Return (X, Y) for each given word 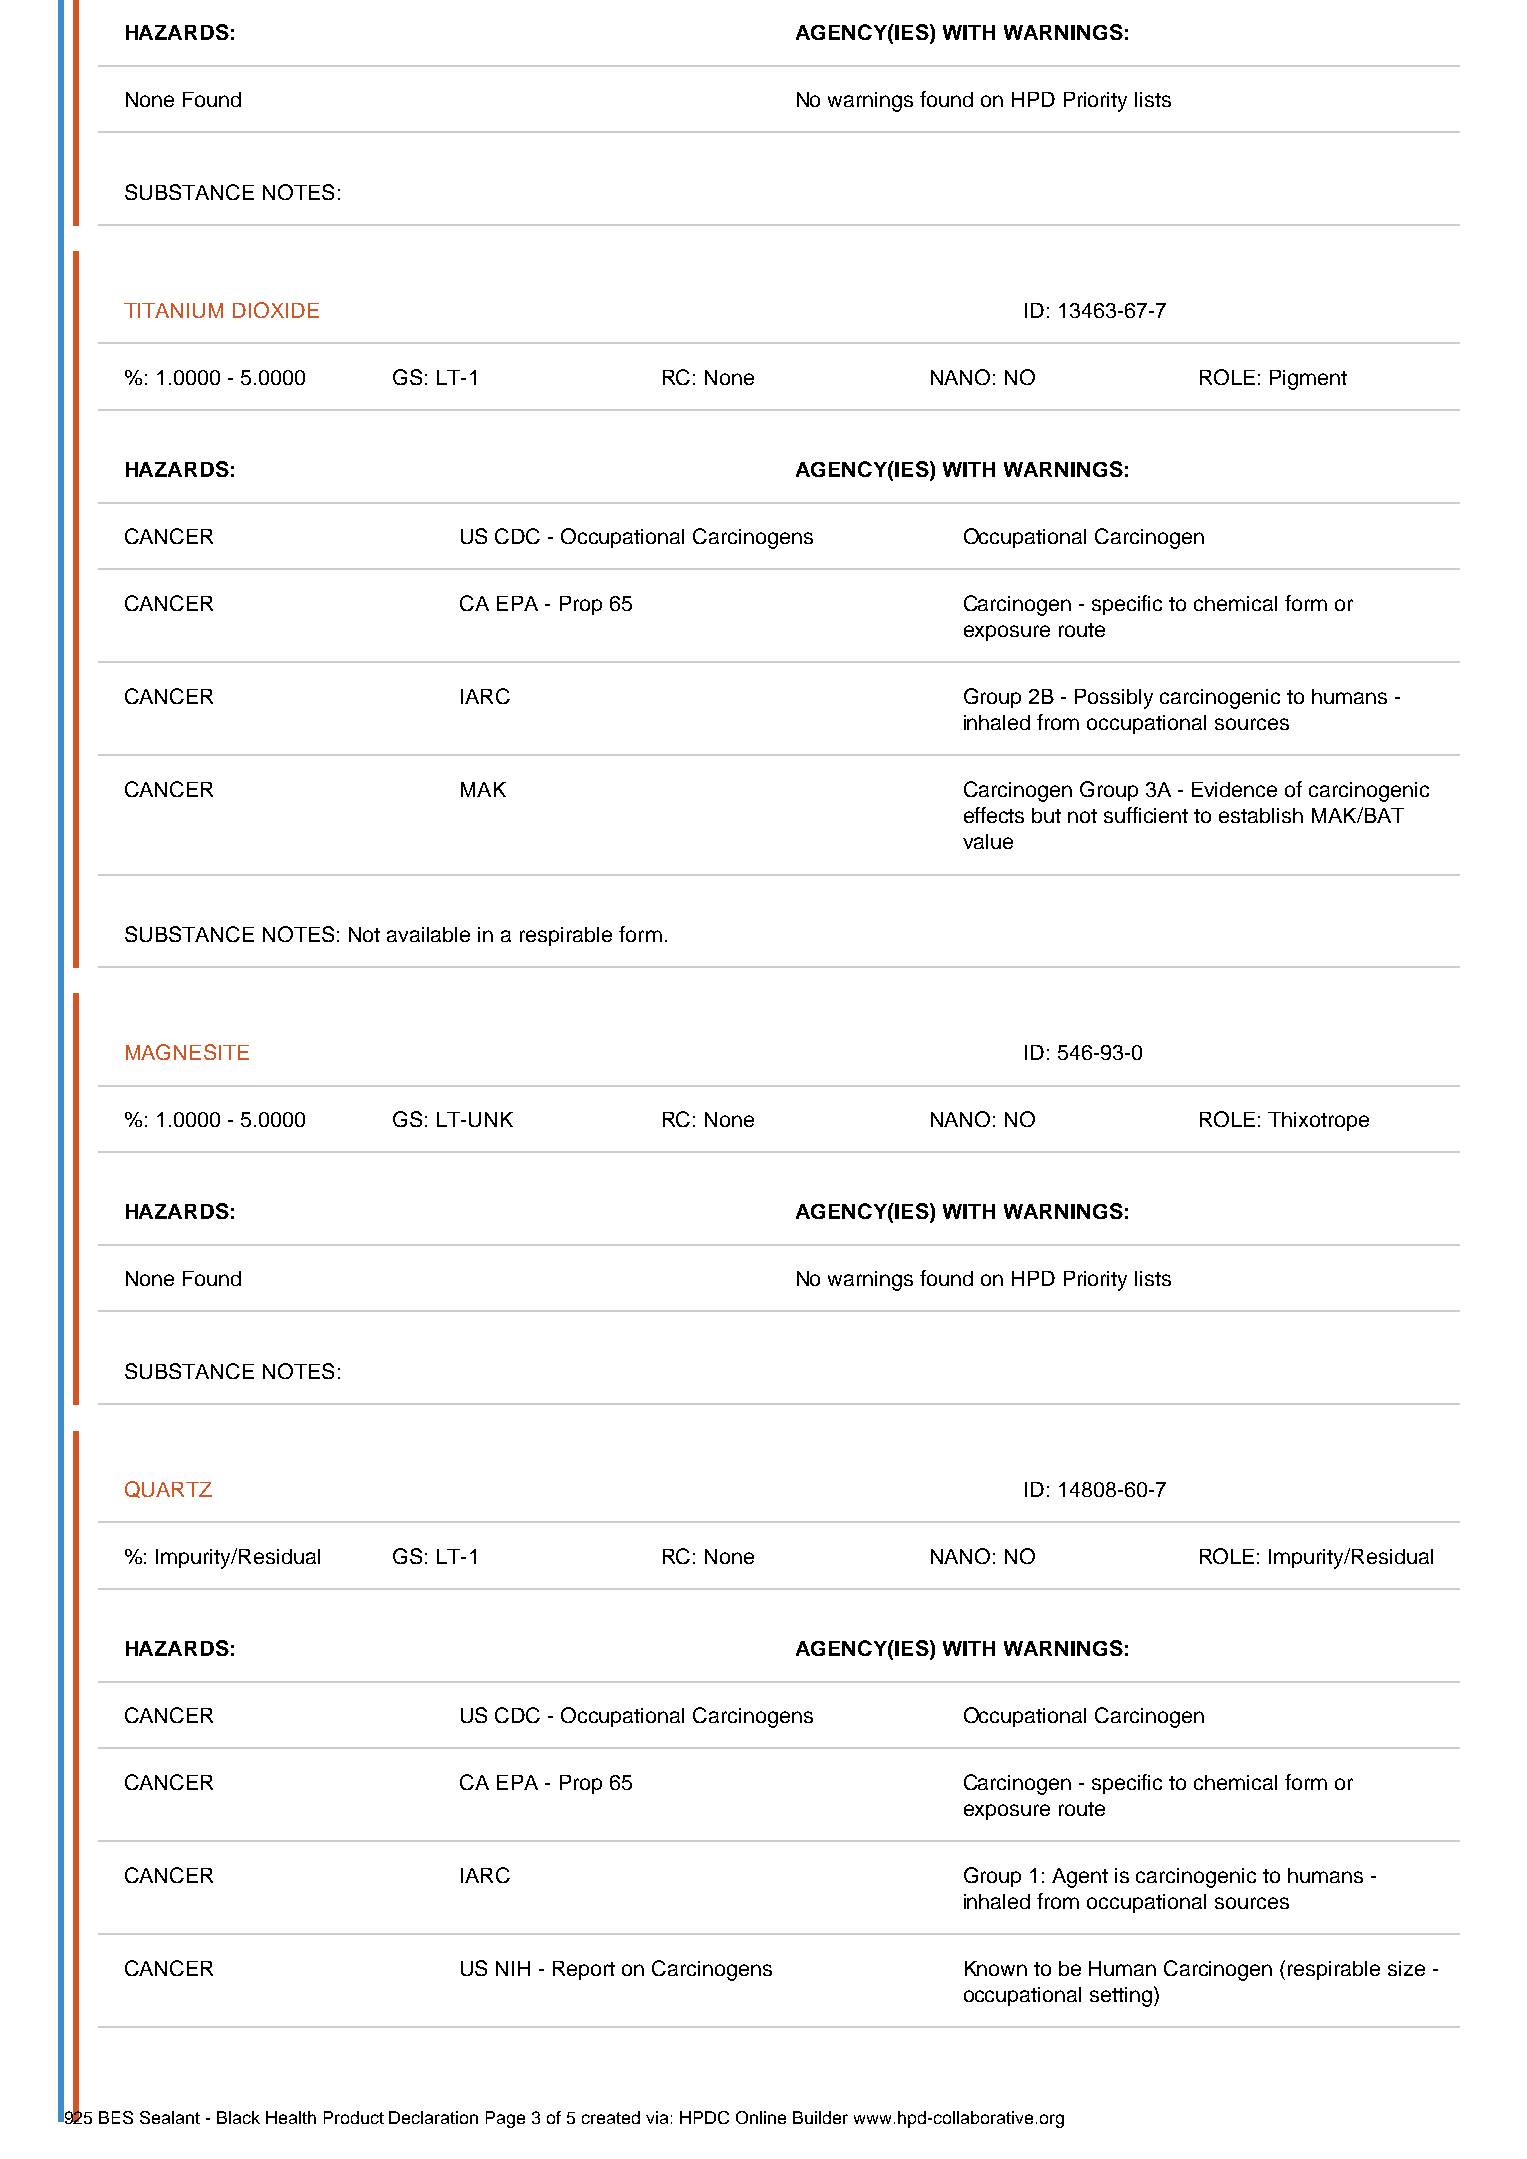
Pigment (1308, 380)
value (988, 841)
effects (994, 815)
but (1046, 815)
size (1406, 1968)
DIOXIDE (276, 310)
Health (291, 2117)
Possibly (1114, 699)
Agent (1080, 1878)
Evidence (1234, 789)
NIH (513, 1968)
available (428, 934)
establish (1261, 815)
